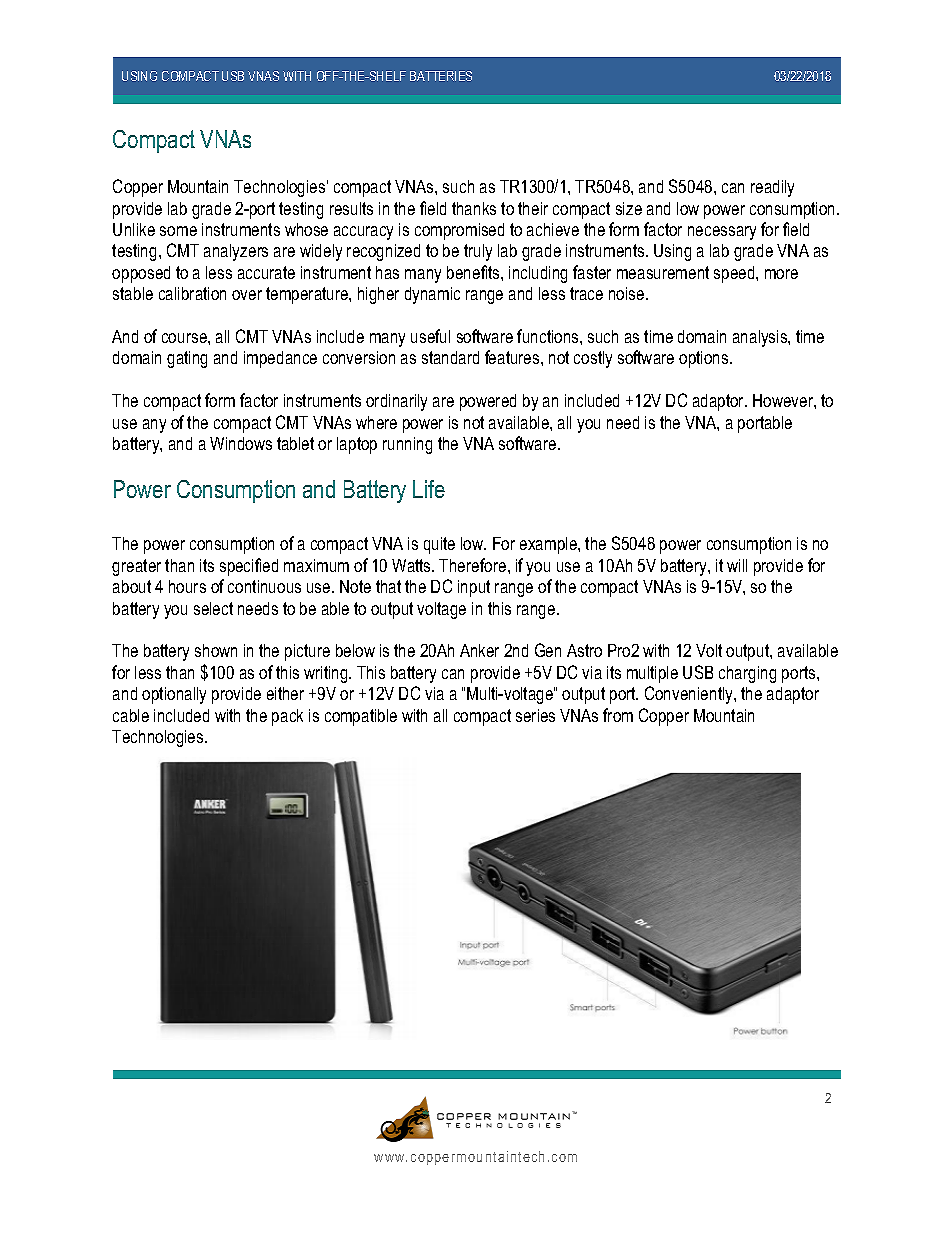 This page has width=952, height=1233. What do you see at coordinates (174, 695) in the page?
I see `optionally` at bounding box center [174, 695].
